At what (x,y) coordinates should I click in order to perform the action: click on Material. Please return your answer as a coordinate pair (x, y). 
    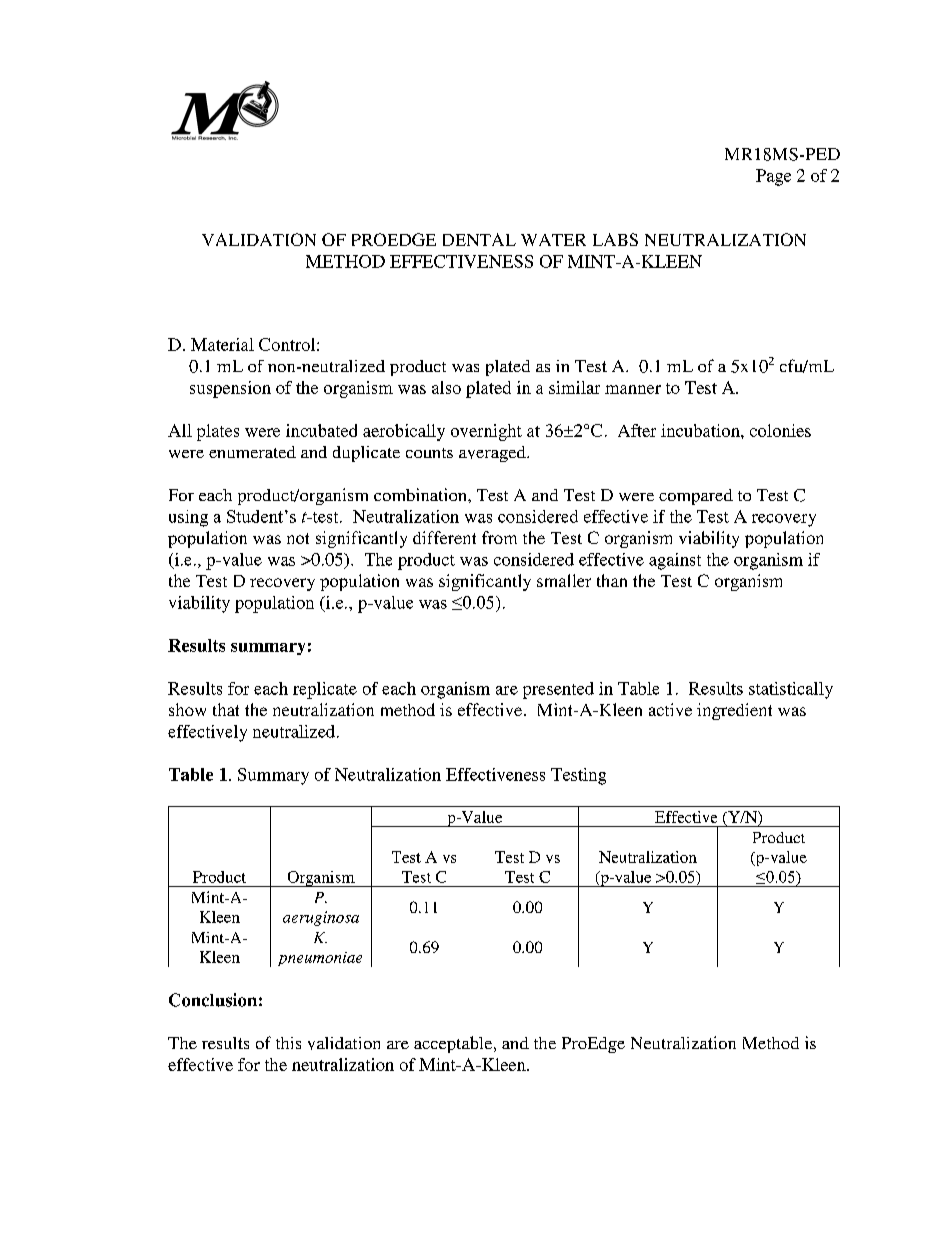
    Looking at the image, I should click on (222, 344).
